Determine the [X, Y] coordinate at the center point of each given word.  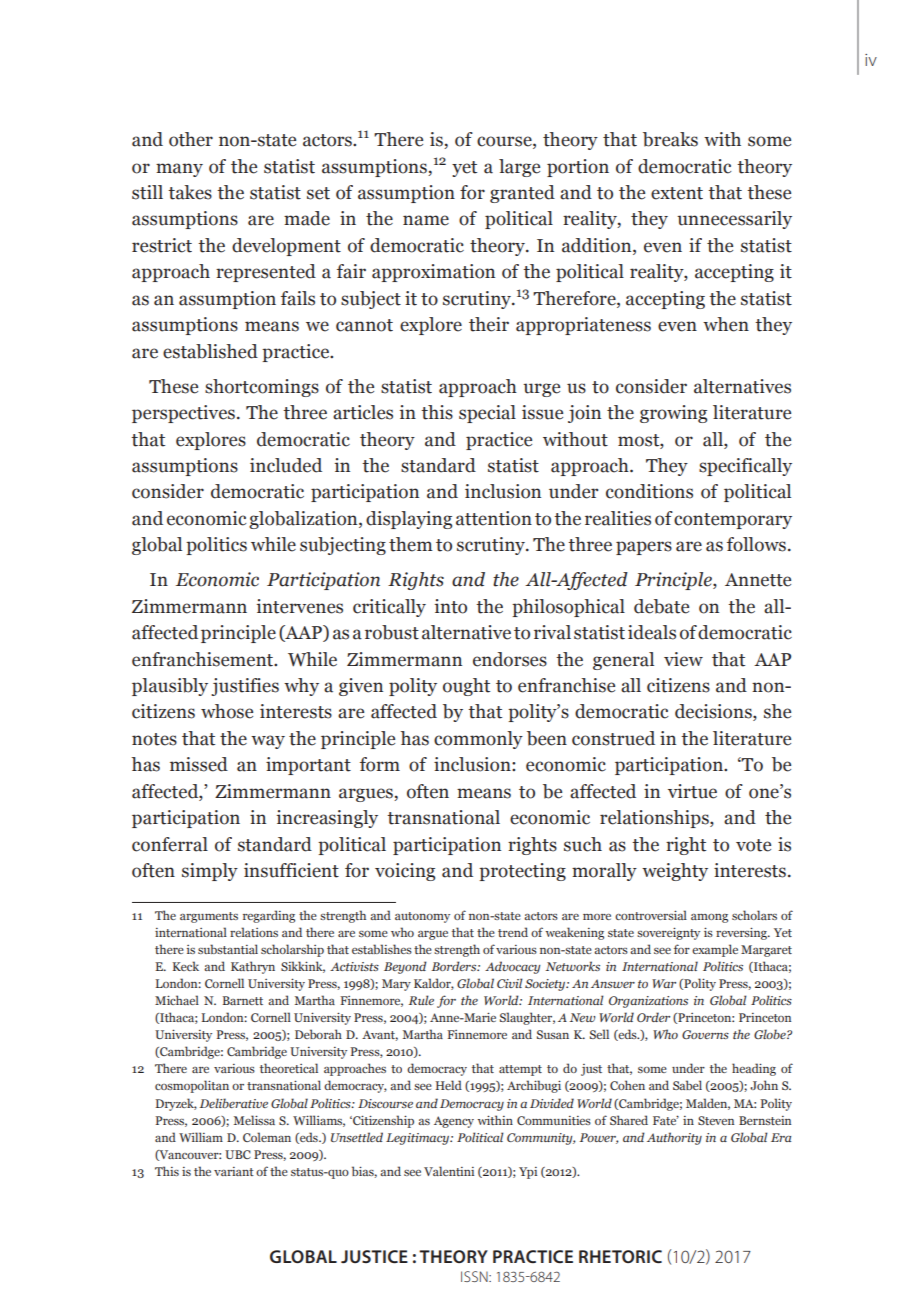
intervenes [300, 606]
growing [673, 414]
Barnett [243, 1000]
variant [234, 1171]
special [487, 414]
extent [677, 193]
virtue [692, 791]
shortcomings [262, 388]
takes [190, 192]
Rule [421, 1000]
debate [661, 606]
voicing [405, 872]
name [426, 220]
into [451, 606]
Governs [705, 1034]
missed [199, 764]
